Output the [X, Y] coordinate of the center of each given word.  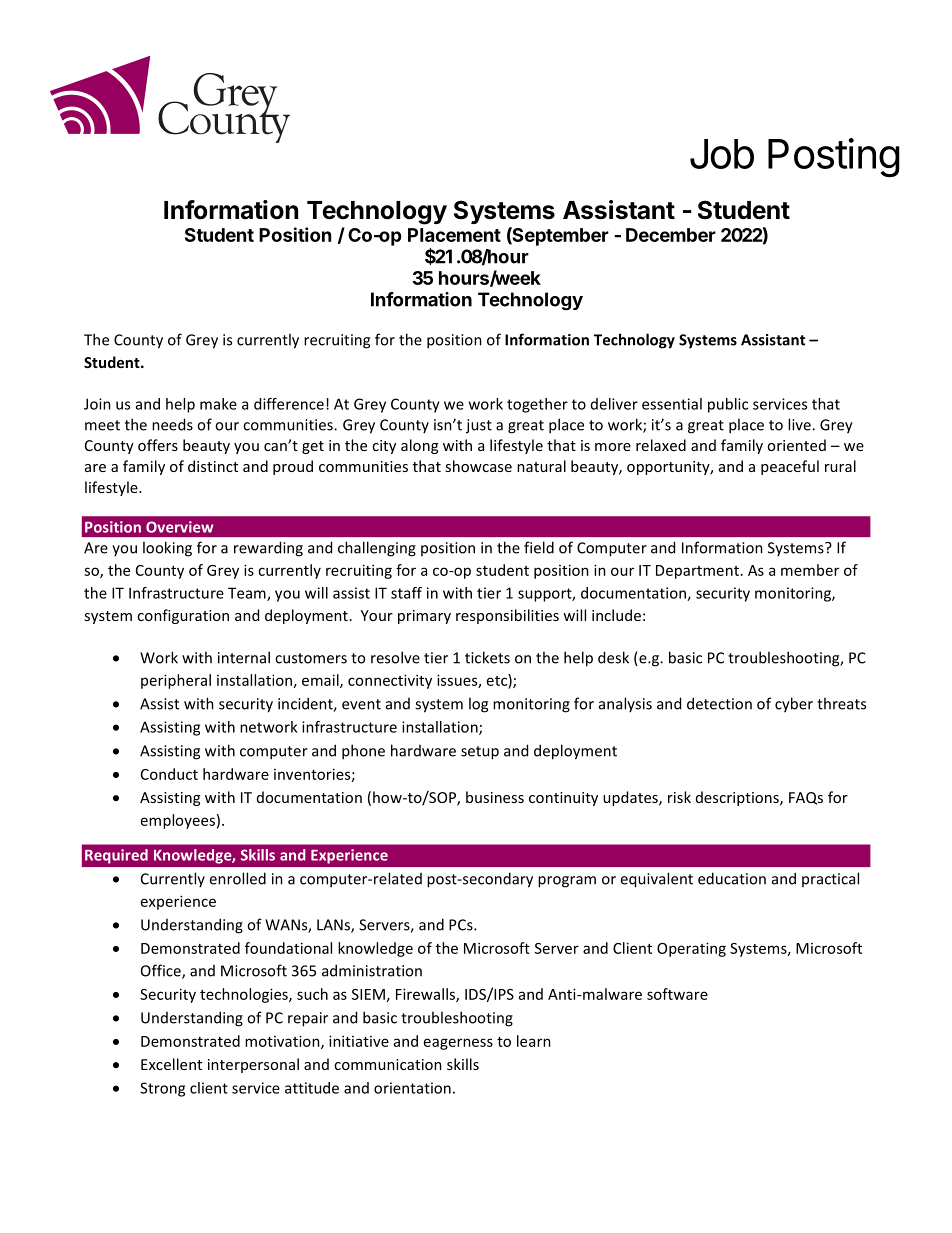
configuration [183, 616]
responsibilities [507, 616]
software [677, 994]
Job [722, 154]
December [671, 235]
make [218, 404]
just [479, 426]
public [728, 405]
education [732, 878]
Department [697, 572]
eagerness [458, 1044]
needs [172, 424]
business [495, 797]
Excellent [171, 1064]
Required [116, 856]
